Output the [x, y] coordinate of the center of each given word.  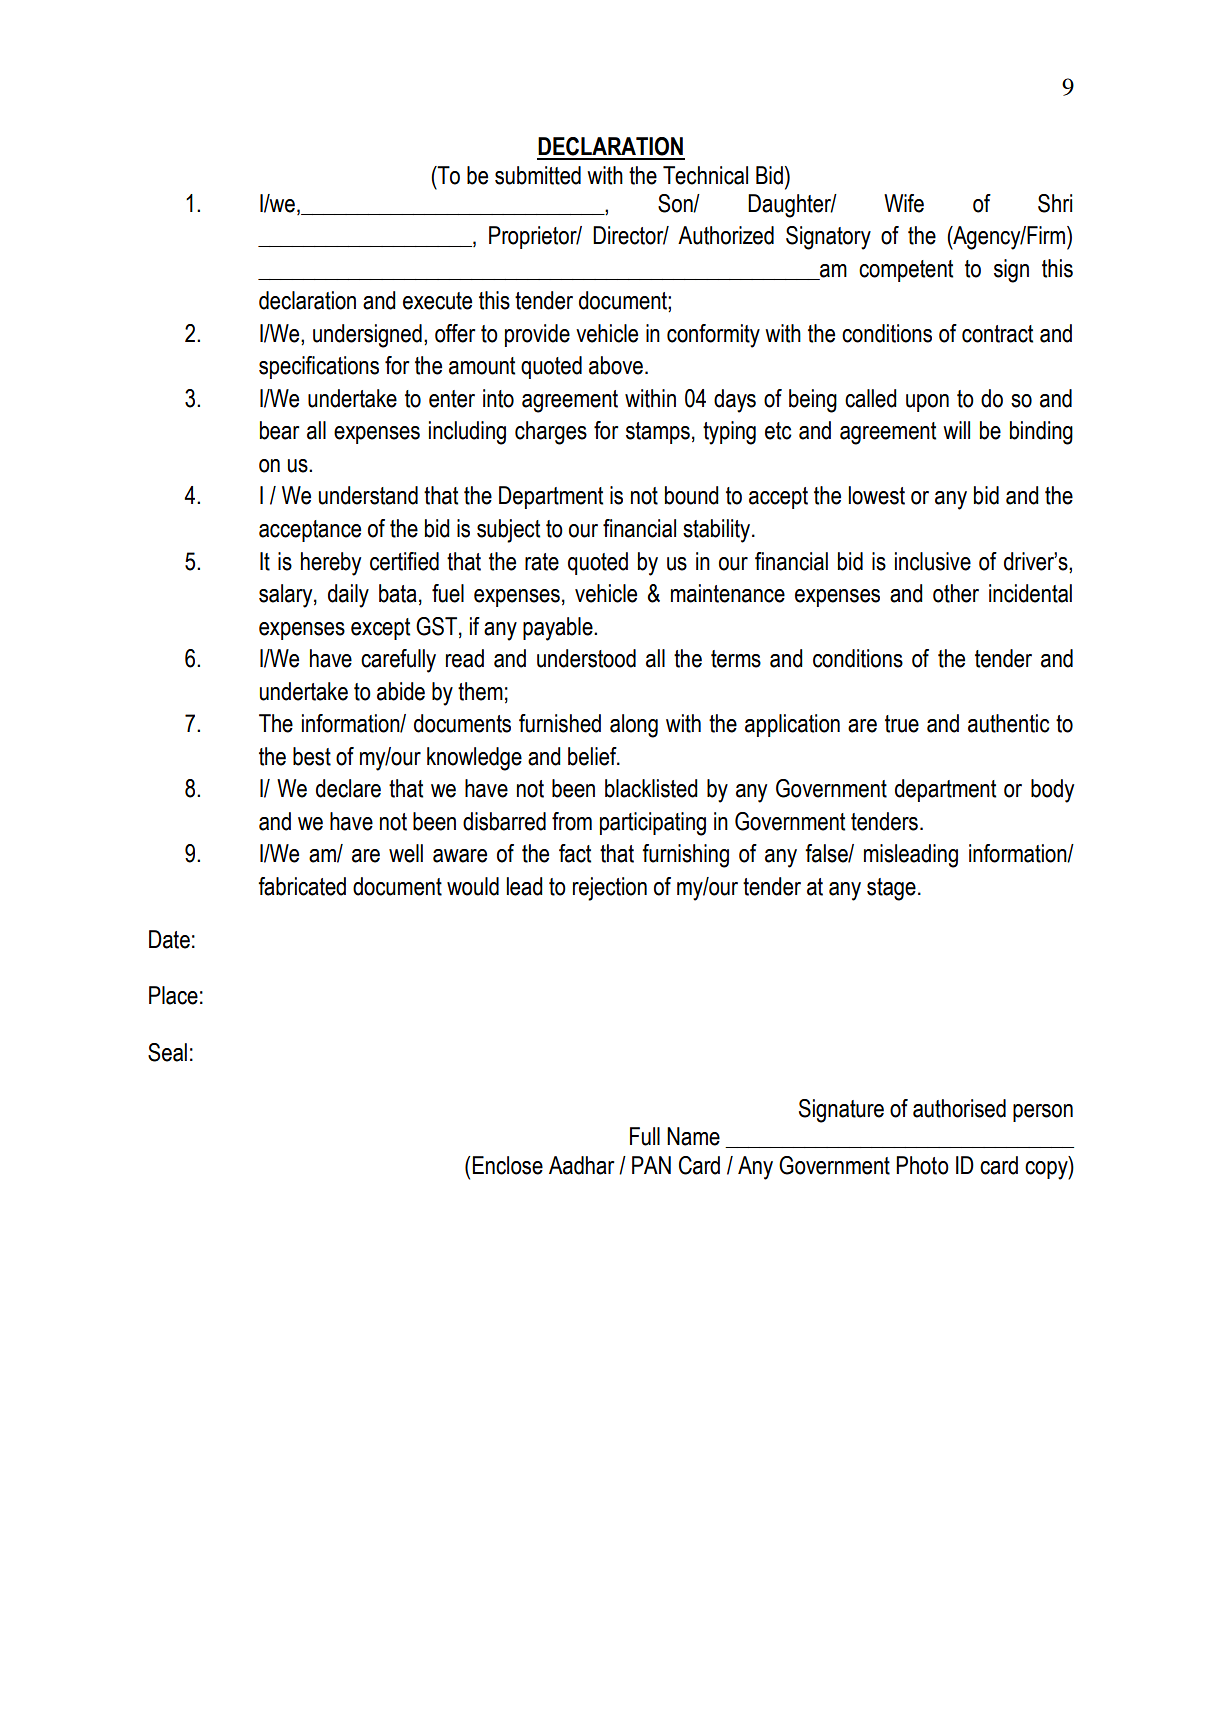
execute [437, 301]
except [380, 629]
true [902, 724]
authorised [959, 1108]
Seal [167, 1052]
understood [586, 658]
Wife [904, 203]
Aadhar [581, 1165]
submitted [538, 175]
